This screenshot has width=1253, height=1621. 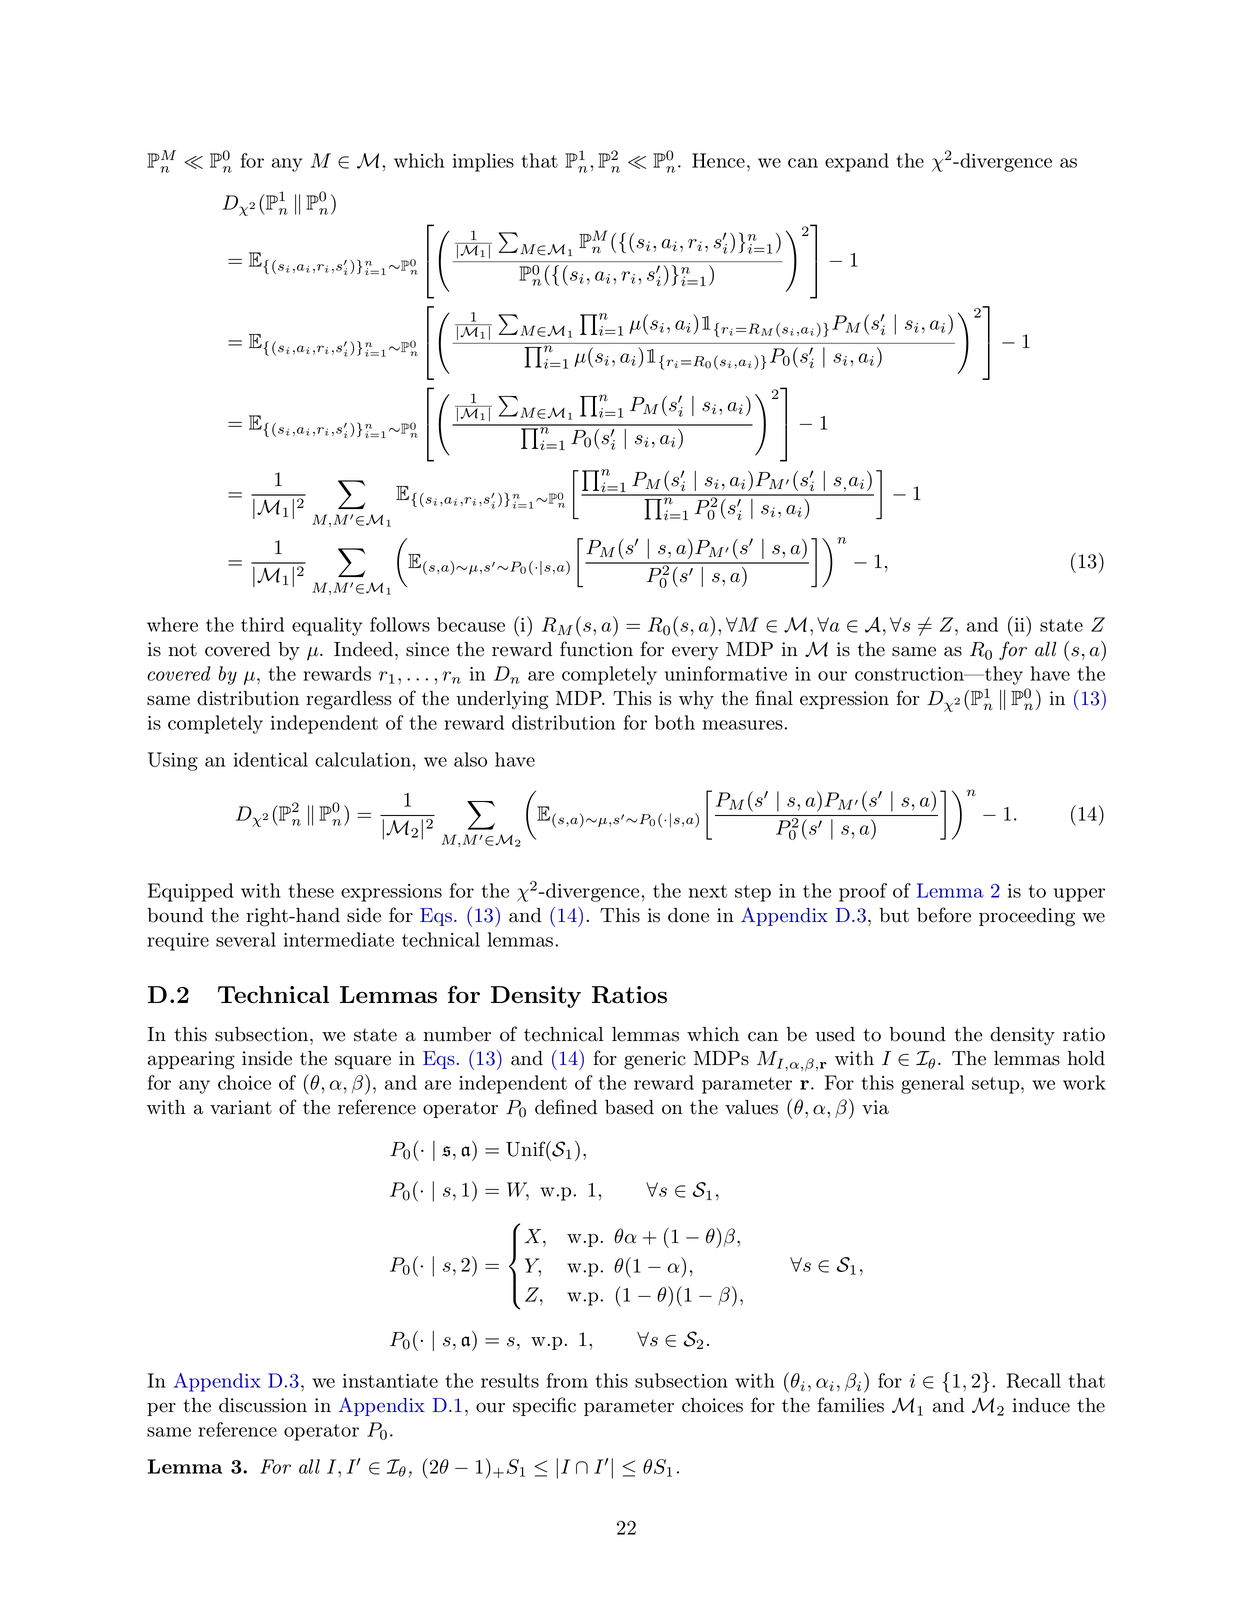 What do you see at coordinates (688, 915) in the screenshot?
I see `done` at bounding box center [688, 915].
